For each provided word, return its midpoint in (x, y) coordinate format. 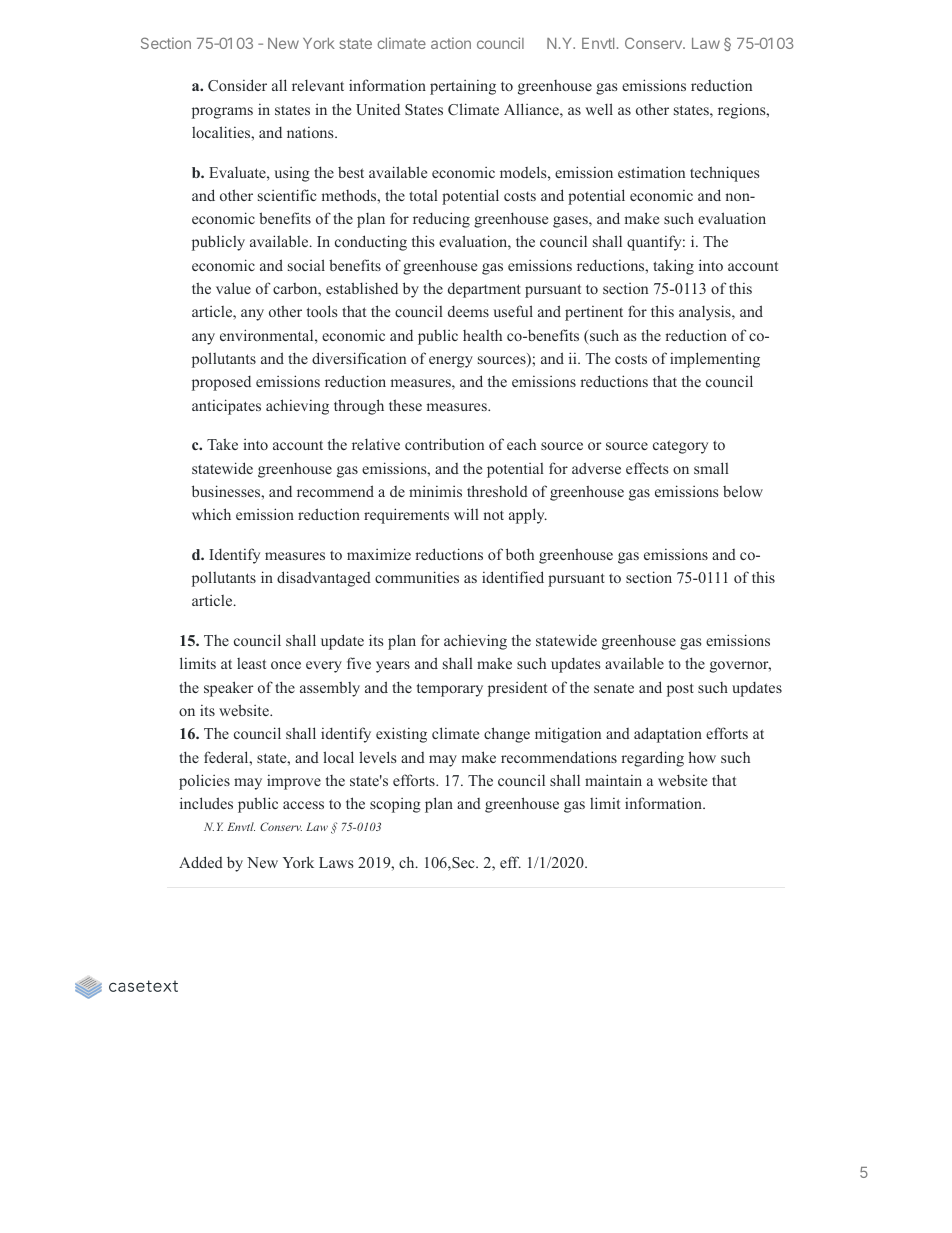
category (680, 447)
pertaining (463, 87)
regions (743, 111)
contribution (444, 444)
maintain (613, 780)
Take (222, 444)
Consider (237, 85)
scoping (395, 805)
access (303, 805)
